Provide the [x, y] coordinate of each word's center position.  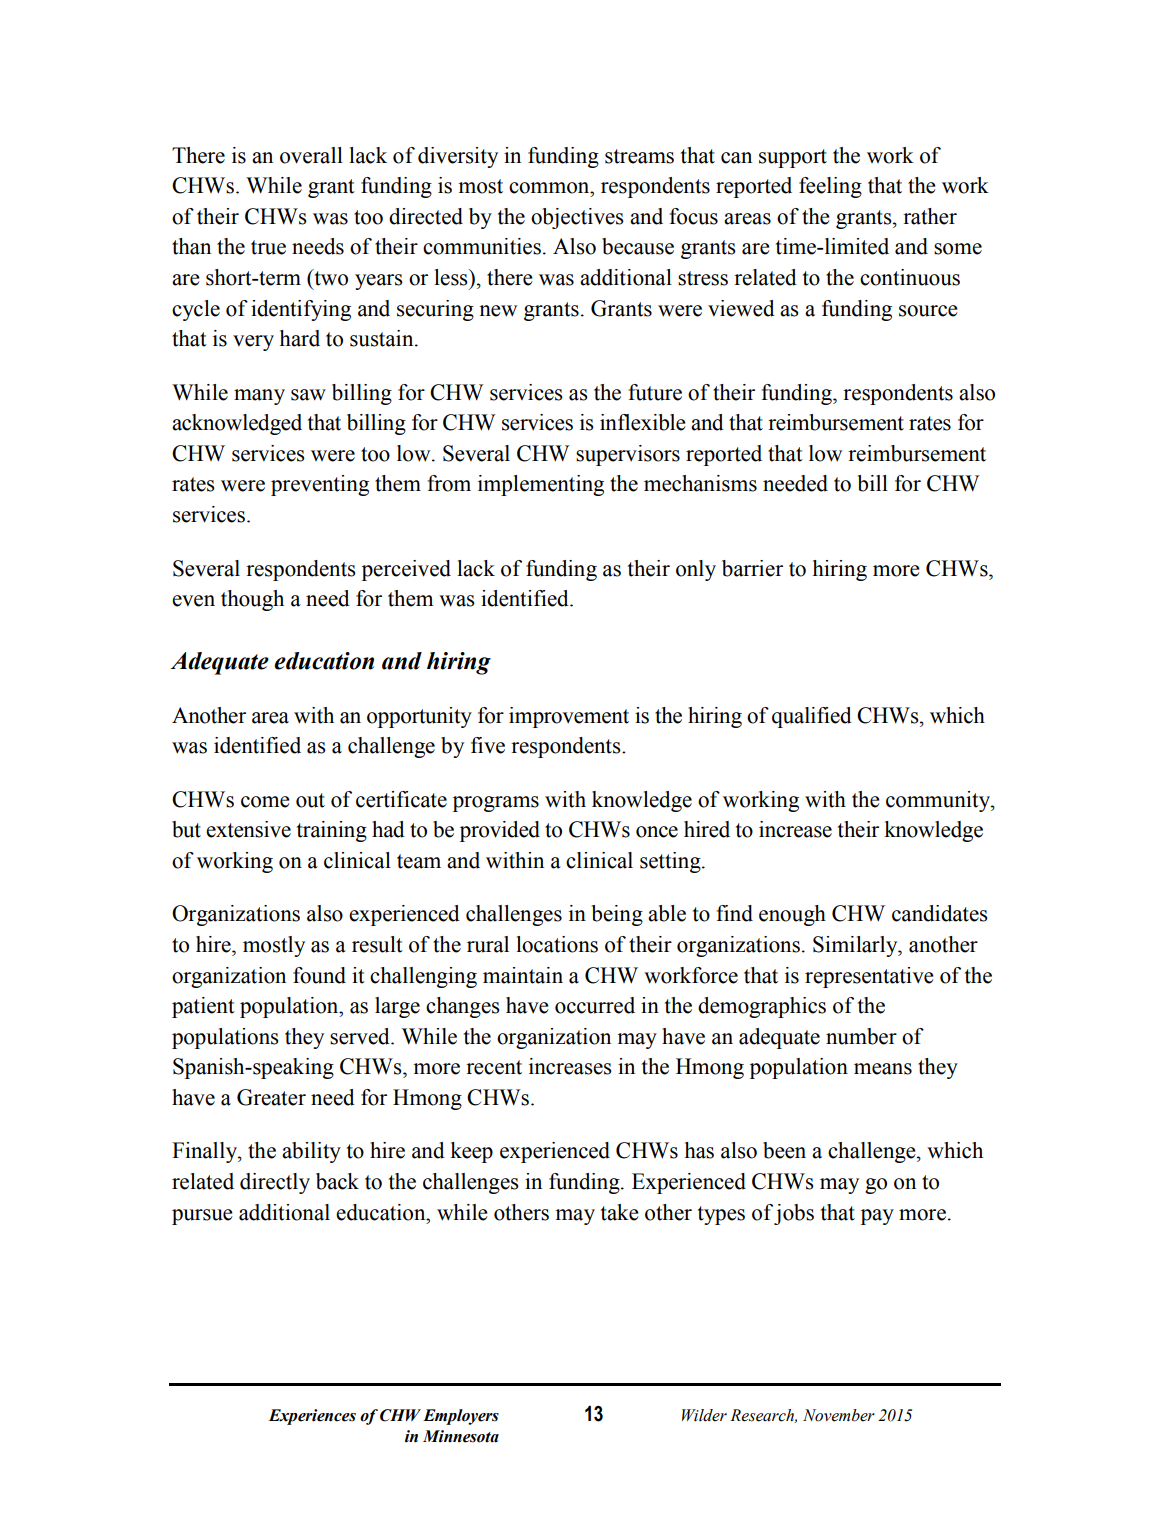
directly [275, 1183]
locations [557, 944]
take [620, 1212]
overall [311, 155]
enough [792, 915]
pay [877, 1217]
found [319, 975]
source [928, 311]
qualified [812, 717]
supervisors [628, 455]
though [252, 600]
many [259, 397]
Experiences [312, 1417]
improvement [569, 717]
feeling [830, 187]
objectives [577, 218]
